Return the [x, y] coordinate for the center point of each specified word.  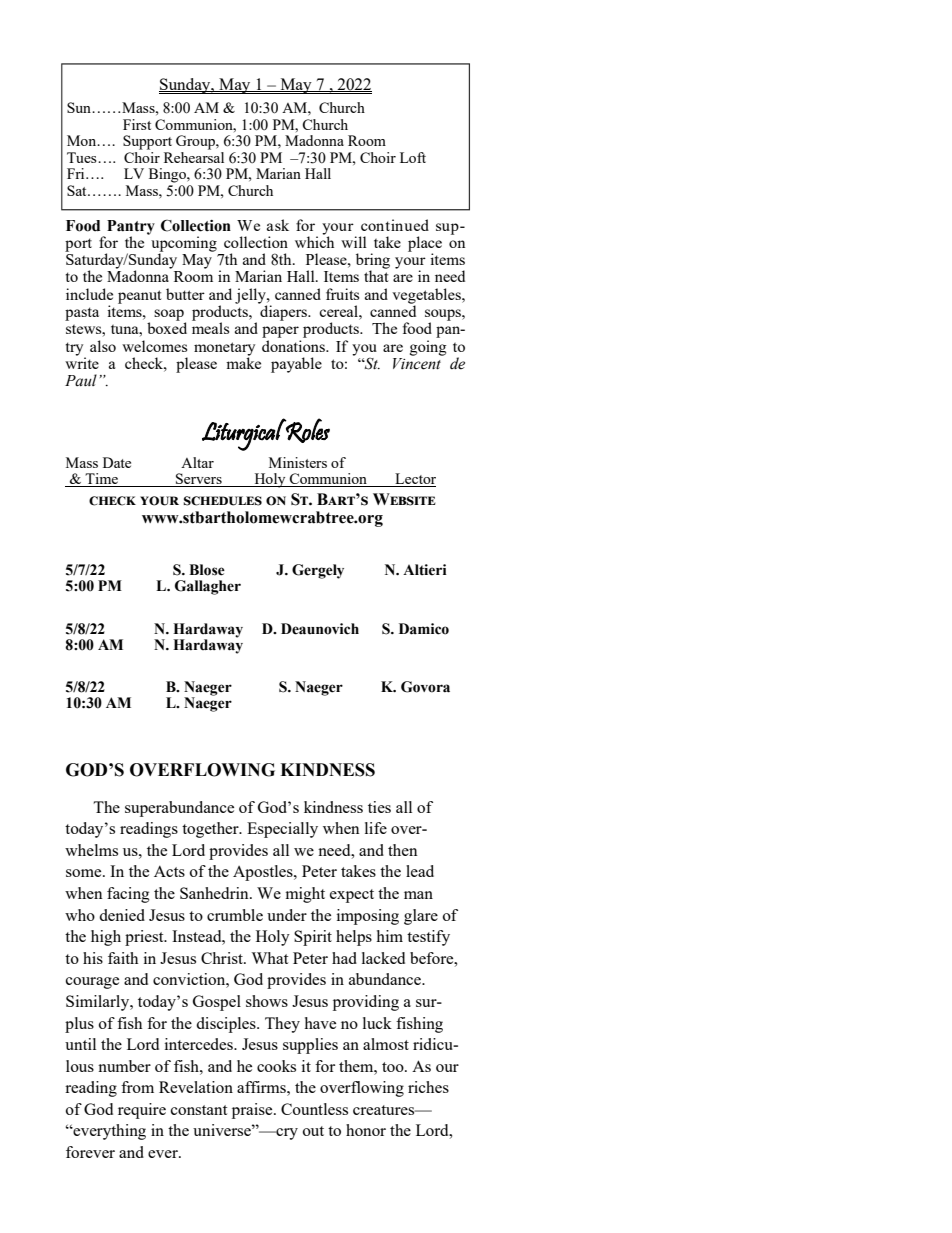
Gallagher [208, 587]
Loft [413, 157]
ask [278, 225]
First [137, 124]
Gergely [318, 571]
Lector [414, 480]
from [137, 1087]
